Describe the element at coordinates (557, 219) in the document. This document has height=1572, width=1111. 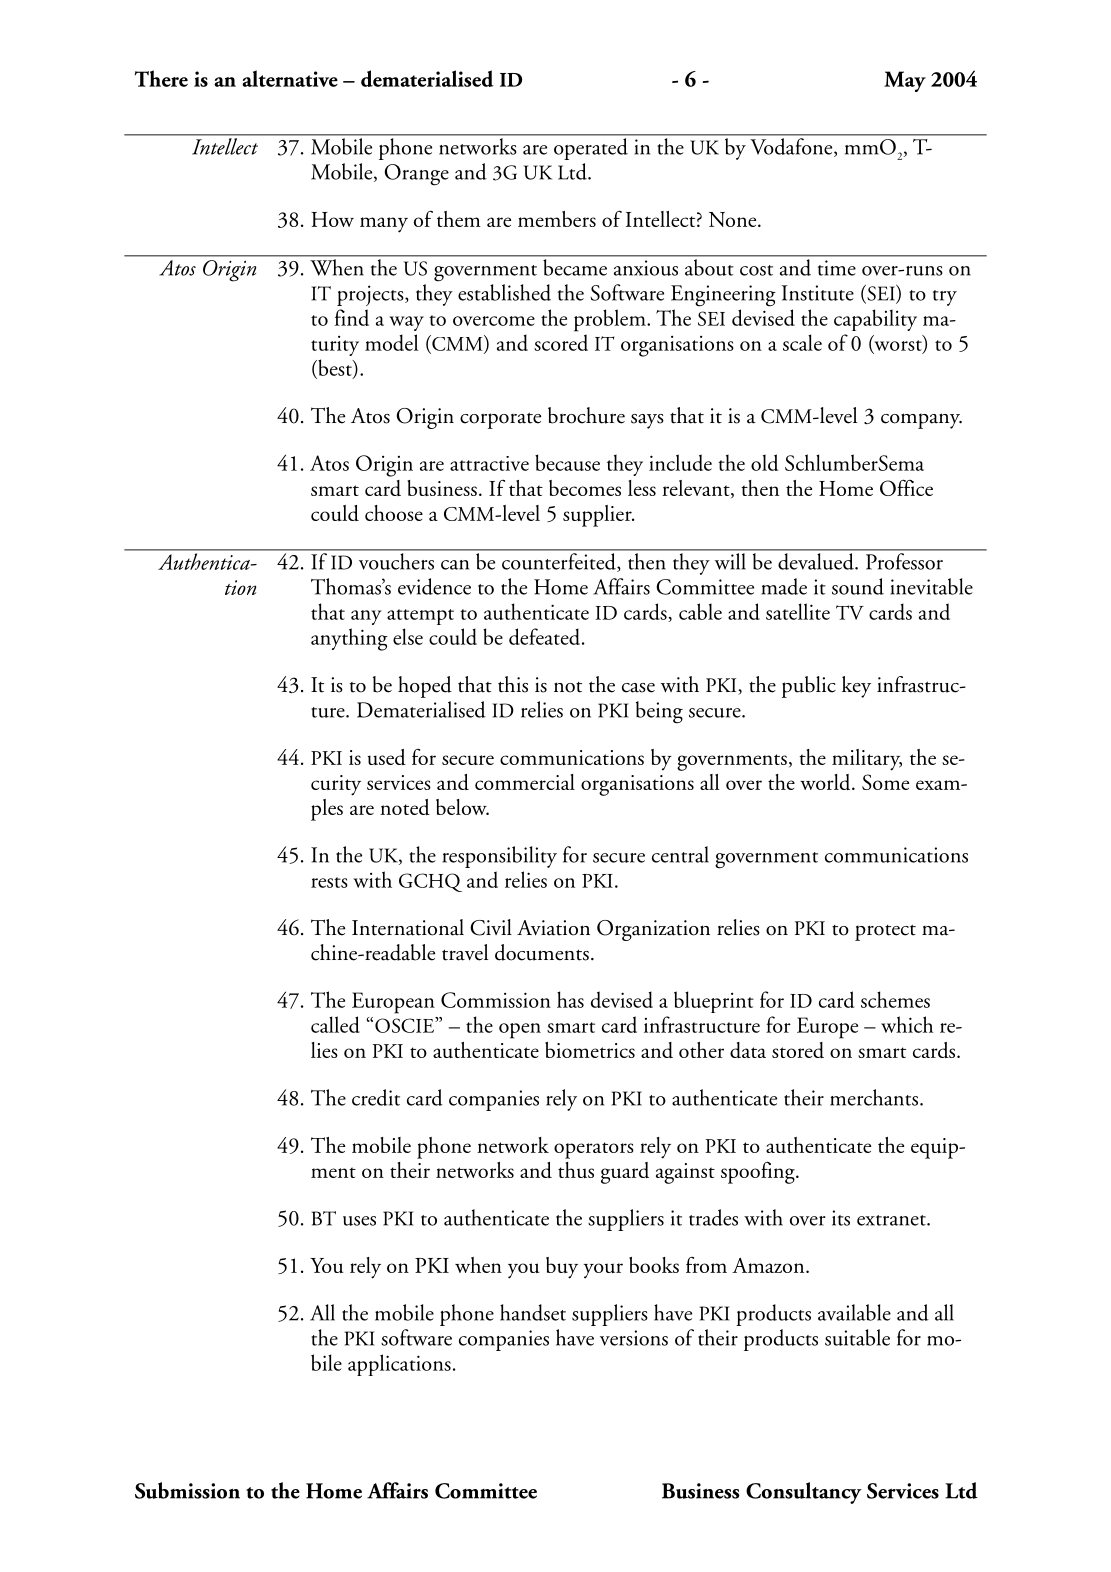
I see `members` at that location.
